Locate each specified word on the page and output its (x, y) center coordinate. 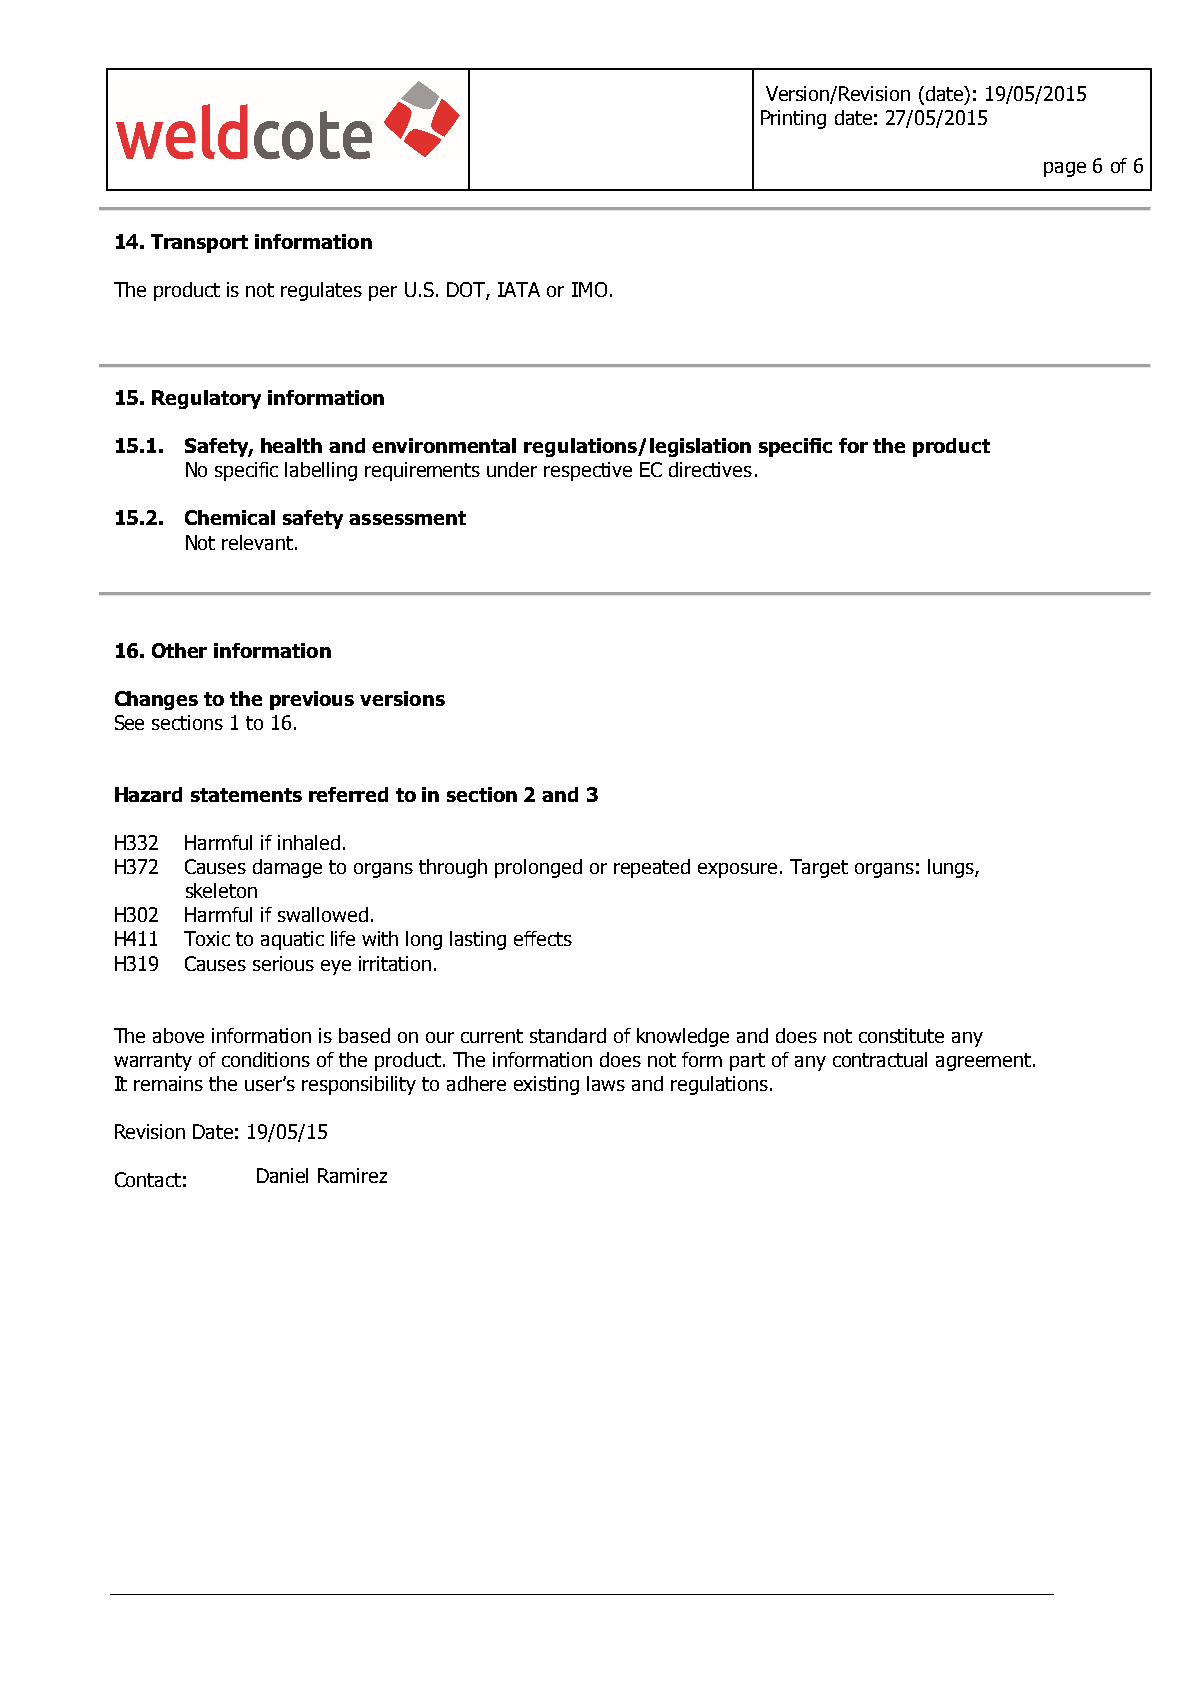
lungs (952, 868)
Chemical (230, 517)
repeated (652, 868)
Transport (199, 243)
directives (710, 469)
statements (246, 795)
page (1065, 169)
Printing (793, 119)
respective (588, 471)
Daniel (282, 1175)
